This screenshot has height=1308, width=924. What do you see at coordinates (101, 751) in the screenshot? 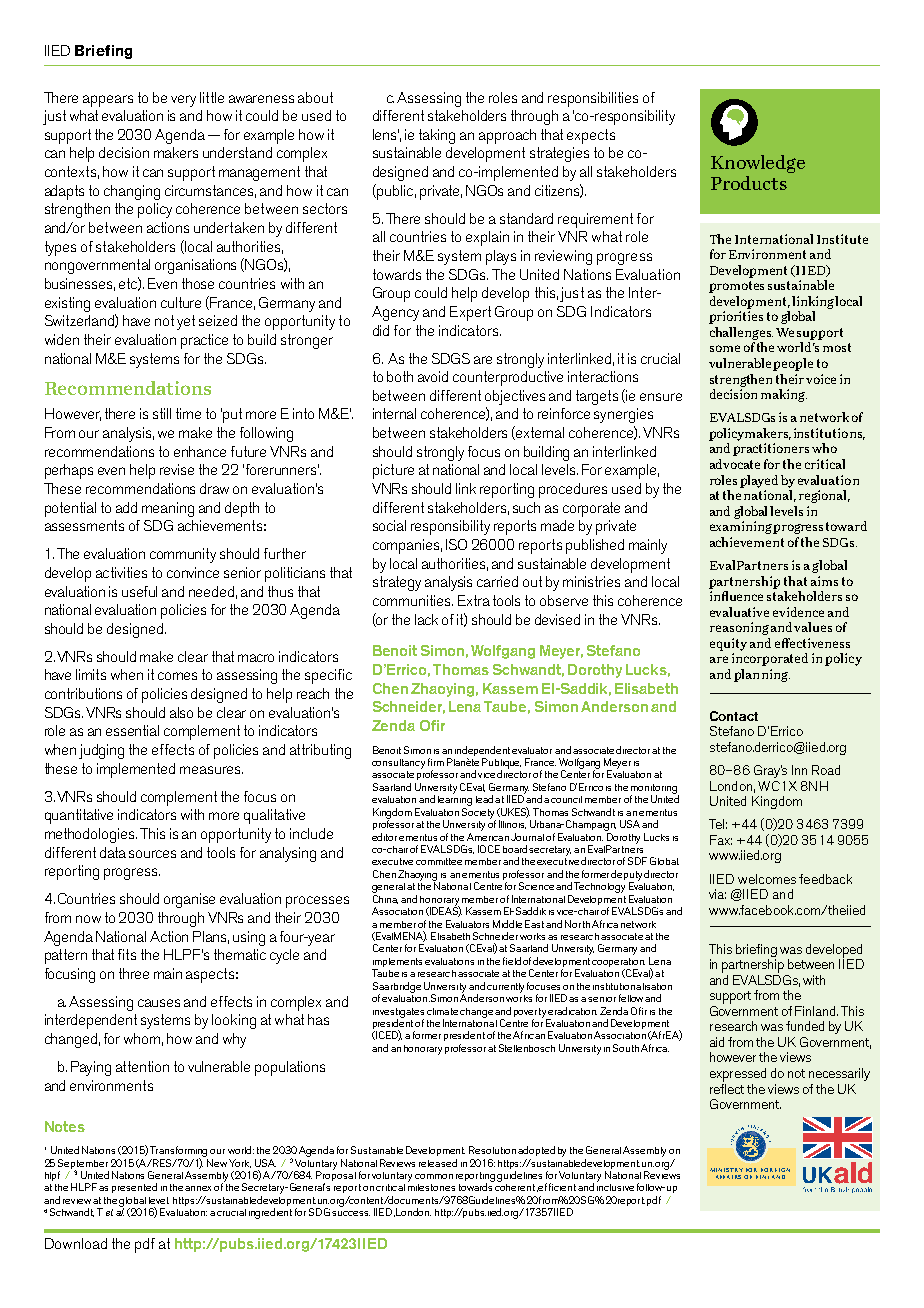
I see `judging` at bounding box center [101, 751].
